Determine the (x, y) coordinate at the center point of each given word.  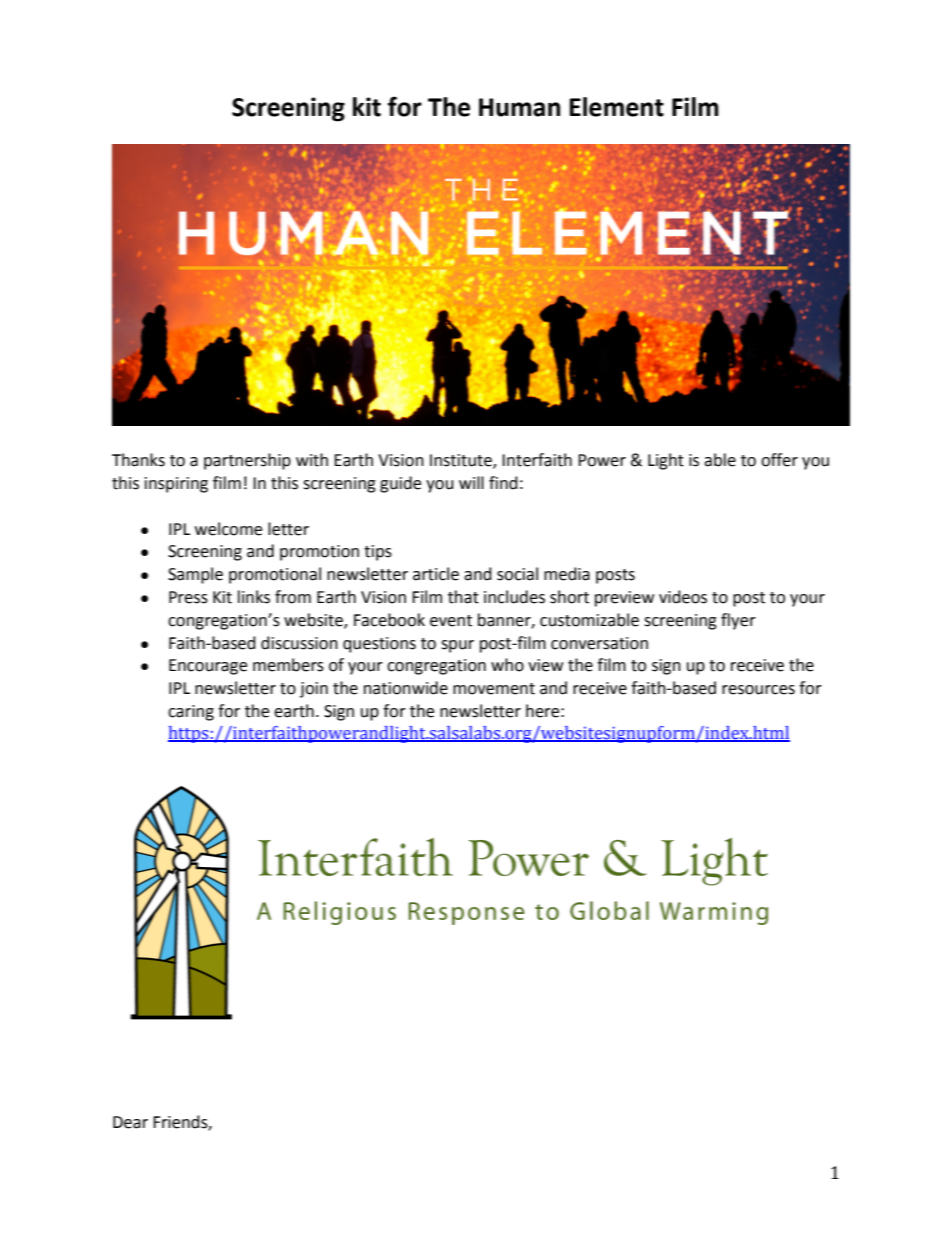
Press (188, 597)
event (451, 621)
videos (683, 597)
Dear (130, 1122)
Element (616, 107)
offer (779, 460)
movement (494, 689)
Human (519, 107)
